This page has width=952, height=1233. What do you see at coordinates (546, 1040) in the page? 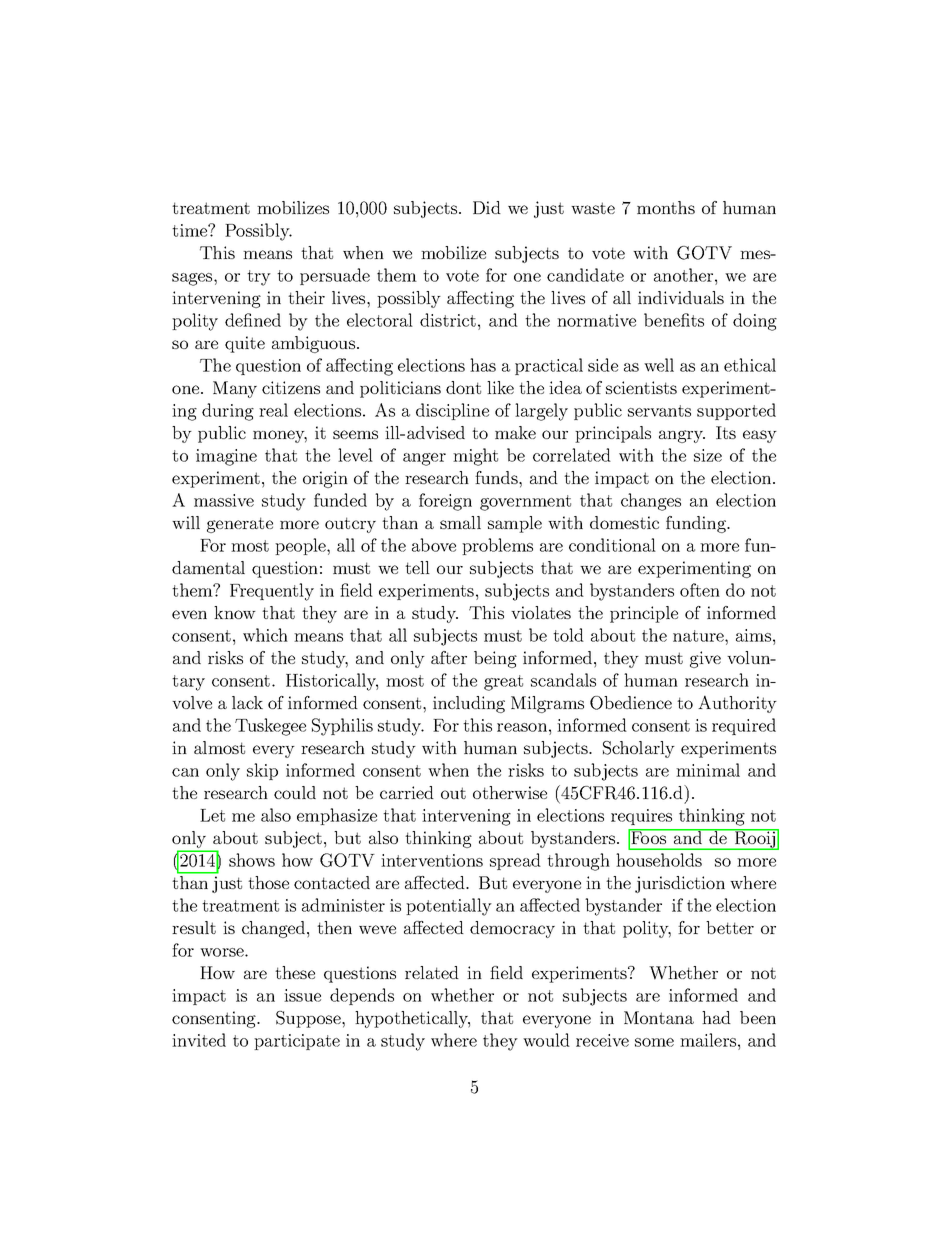
I see `would` at bounding box center [546, 1040].
